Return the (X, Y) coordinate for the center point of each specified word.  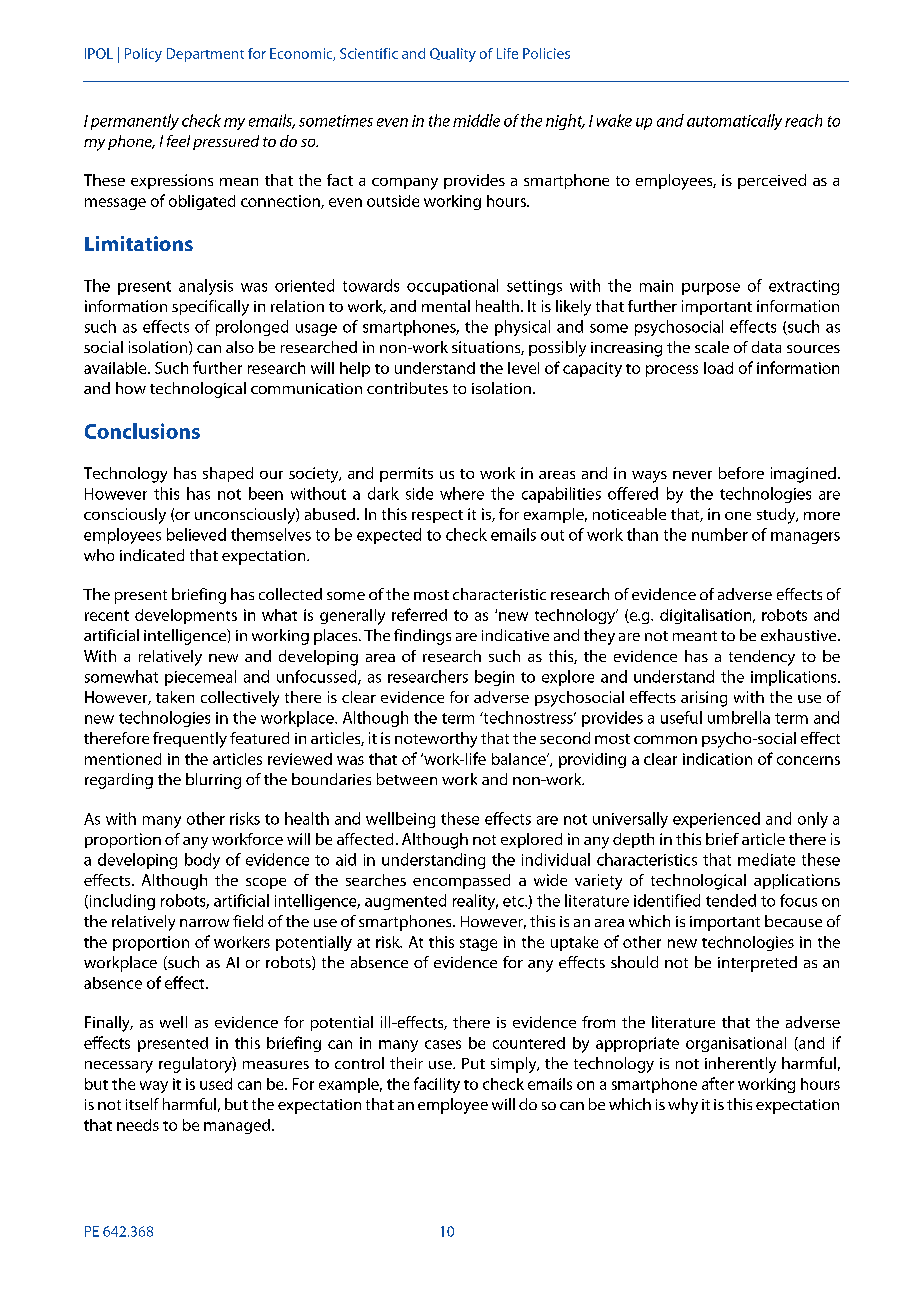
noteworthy (436, 740)
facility (437, 1085)
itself (142, 1104)
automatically (734, 122)
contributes (407, 388)
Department (205, 55)
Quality (453, 55)
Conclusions (142, 431)
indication (717, 759)
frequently (190, 740)
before (741, 473)
